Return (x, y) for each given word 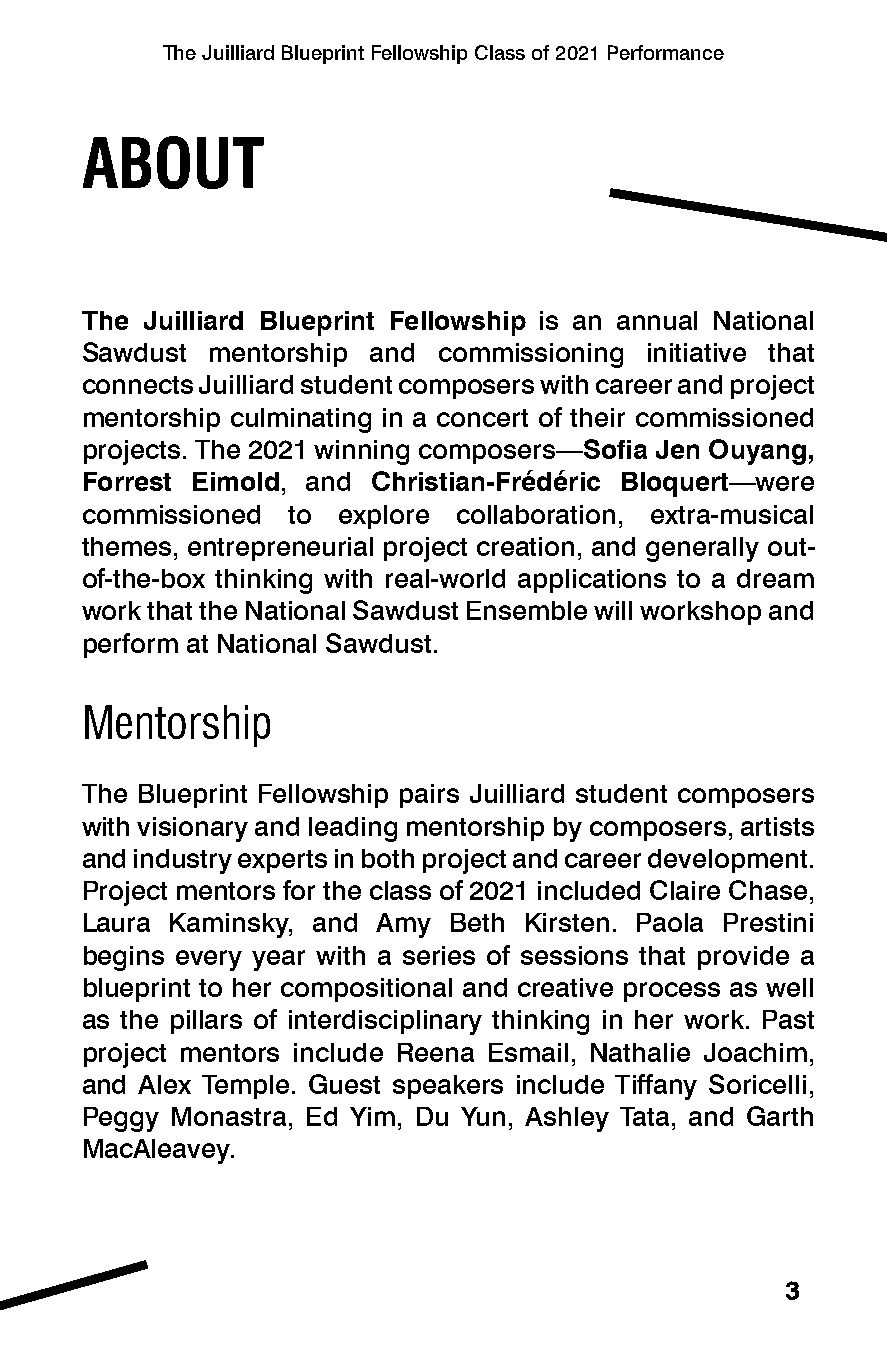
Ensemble (527, 610)
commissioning (531, 355)
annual (657, 320)
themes (126, 546)
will (613, 610)
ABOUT (173, 162)
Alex (164, 1084)
